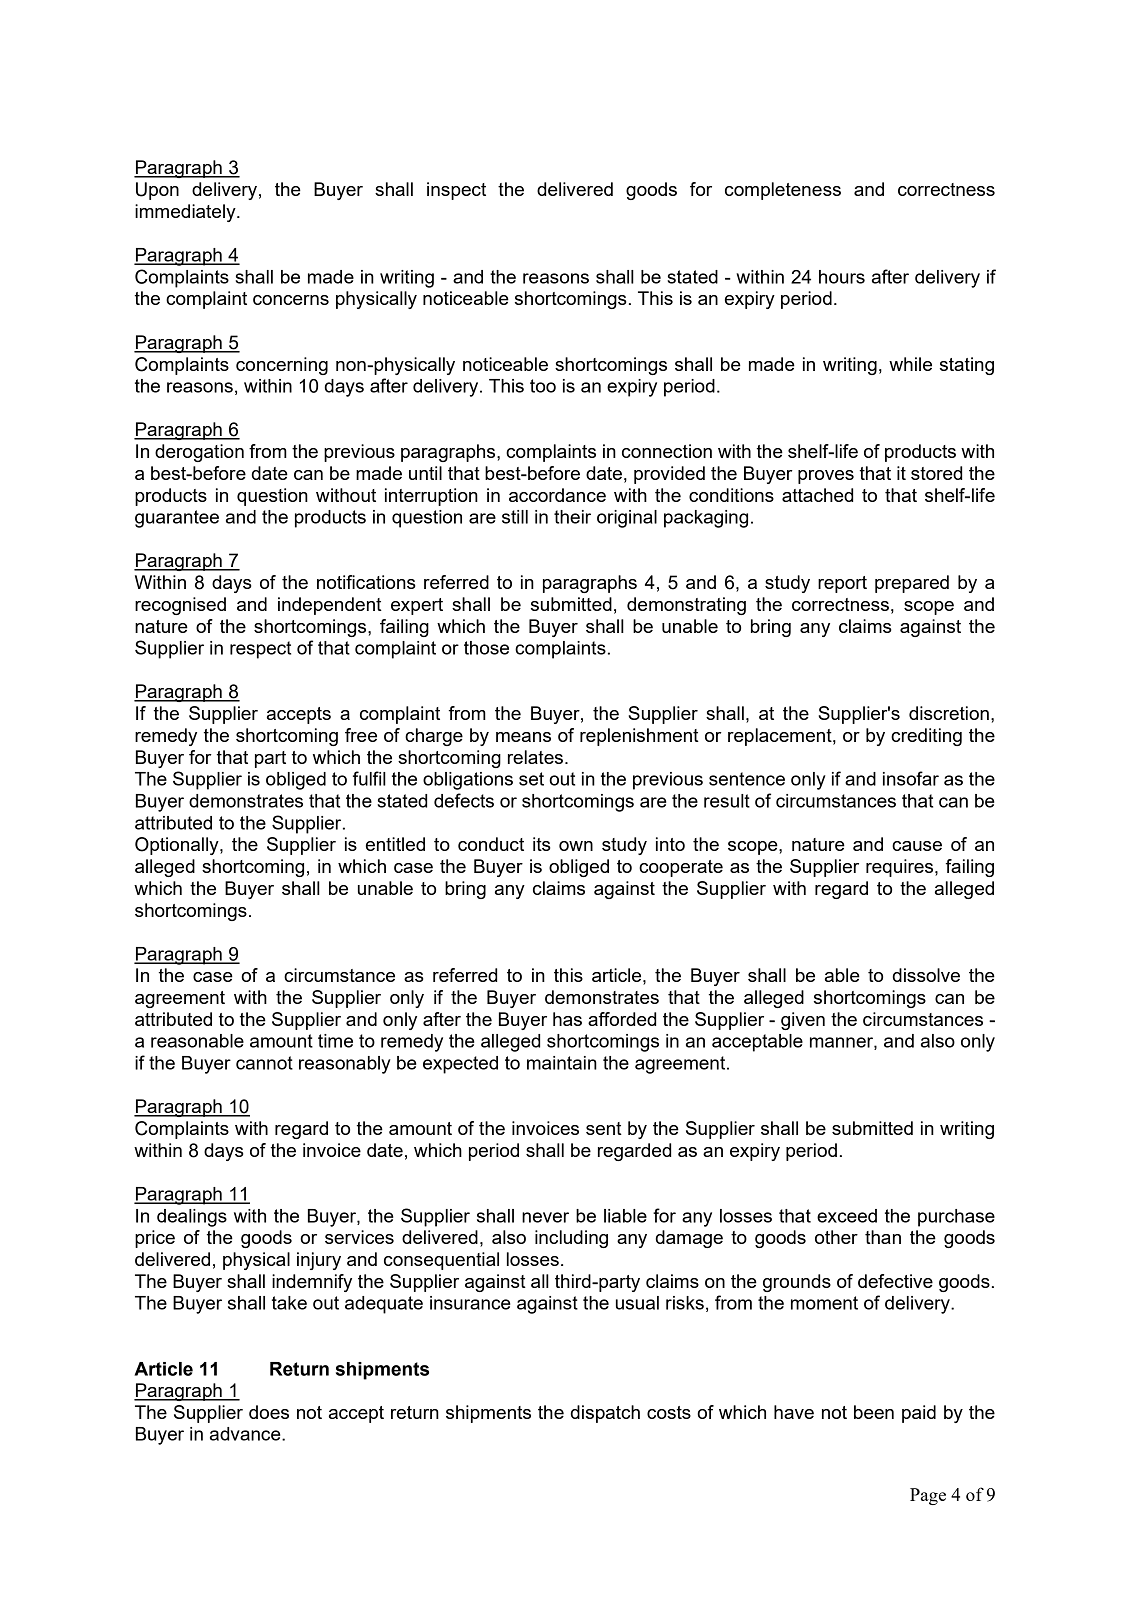 This image has width=1130, height=1599. I want to click on Optionally, so click(178, 846).
